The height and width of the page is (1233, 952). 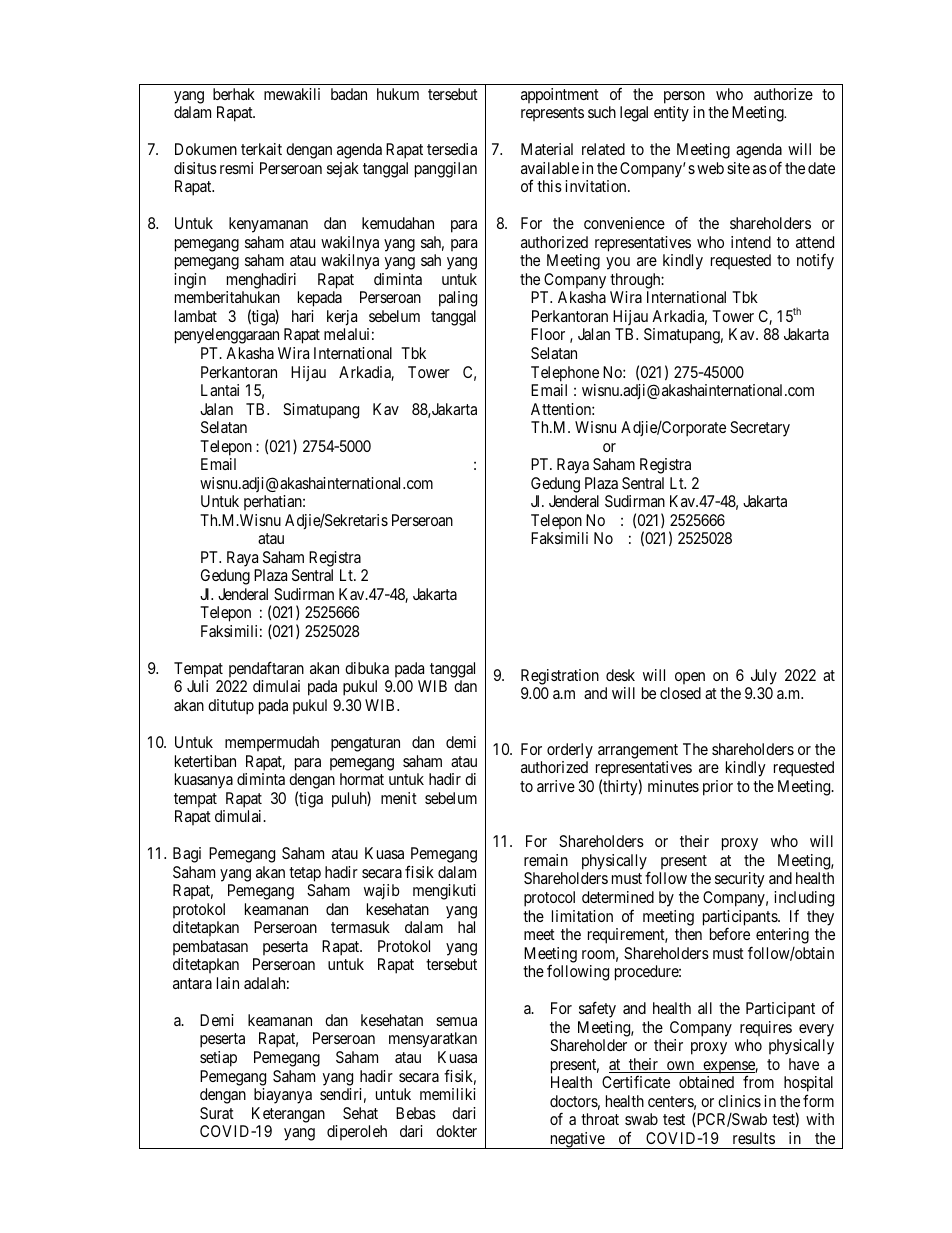 What do you see at coordinates (303, 316) in the page?
I see `hari` at bounding box center [303, 316].
